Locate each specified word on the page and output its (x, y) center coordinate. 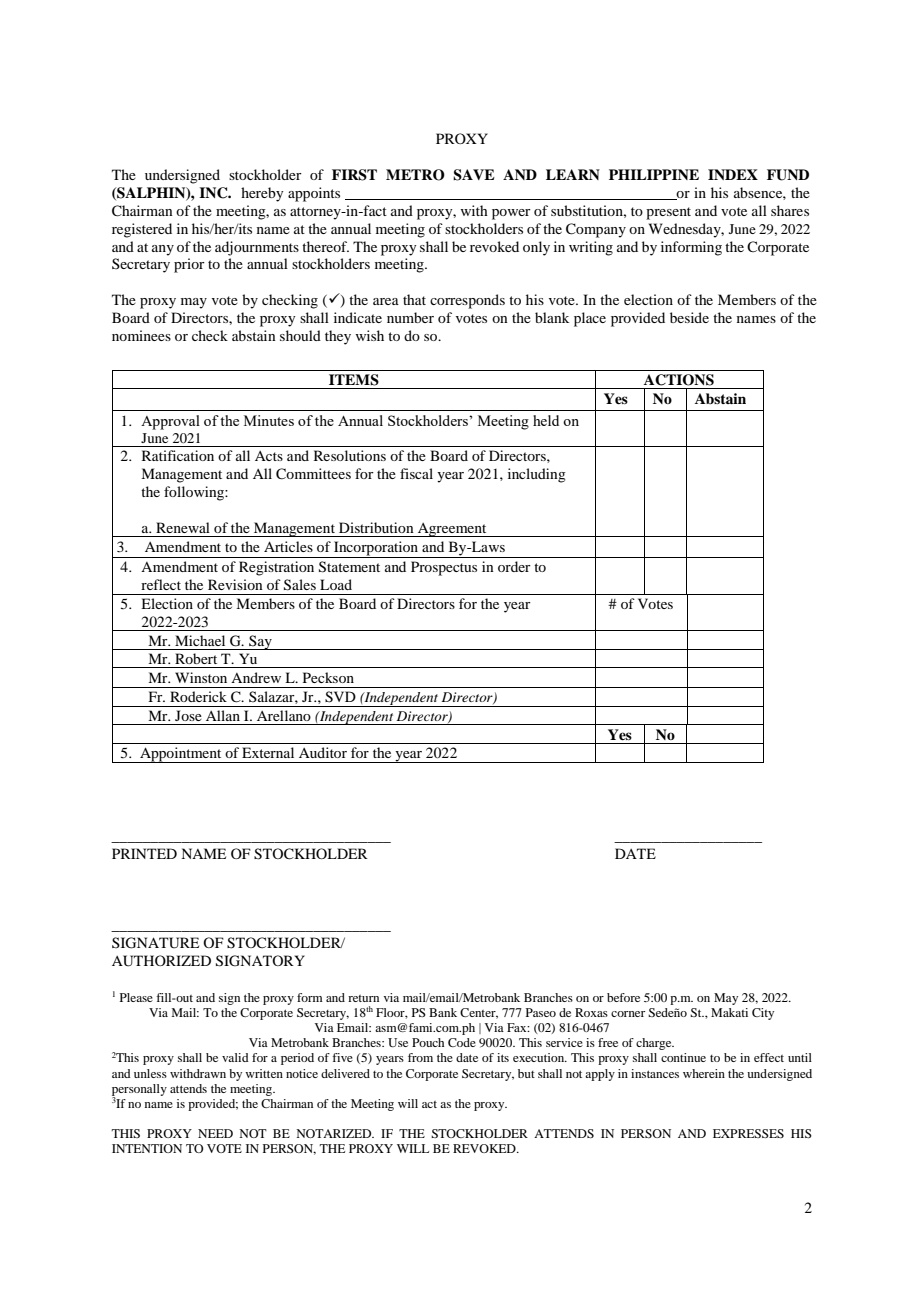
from (420, 1057)
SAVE (474, 175)
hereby (262, 194)
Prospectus (444, 568)
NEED (215, 1133)
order (514, 566)
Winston (201, 677)
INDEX (733, 174)
